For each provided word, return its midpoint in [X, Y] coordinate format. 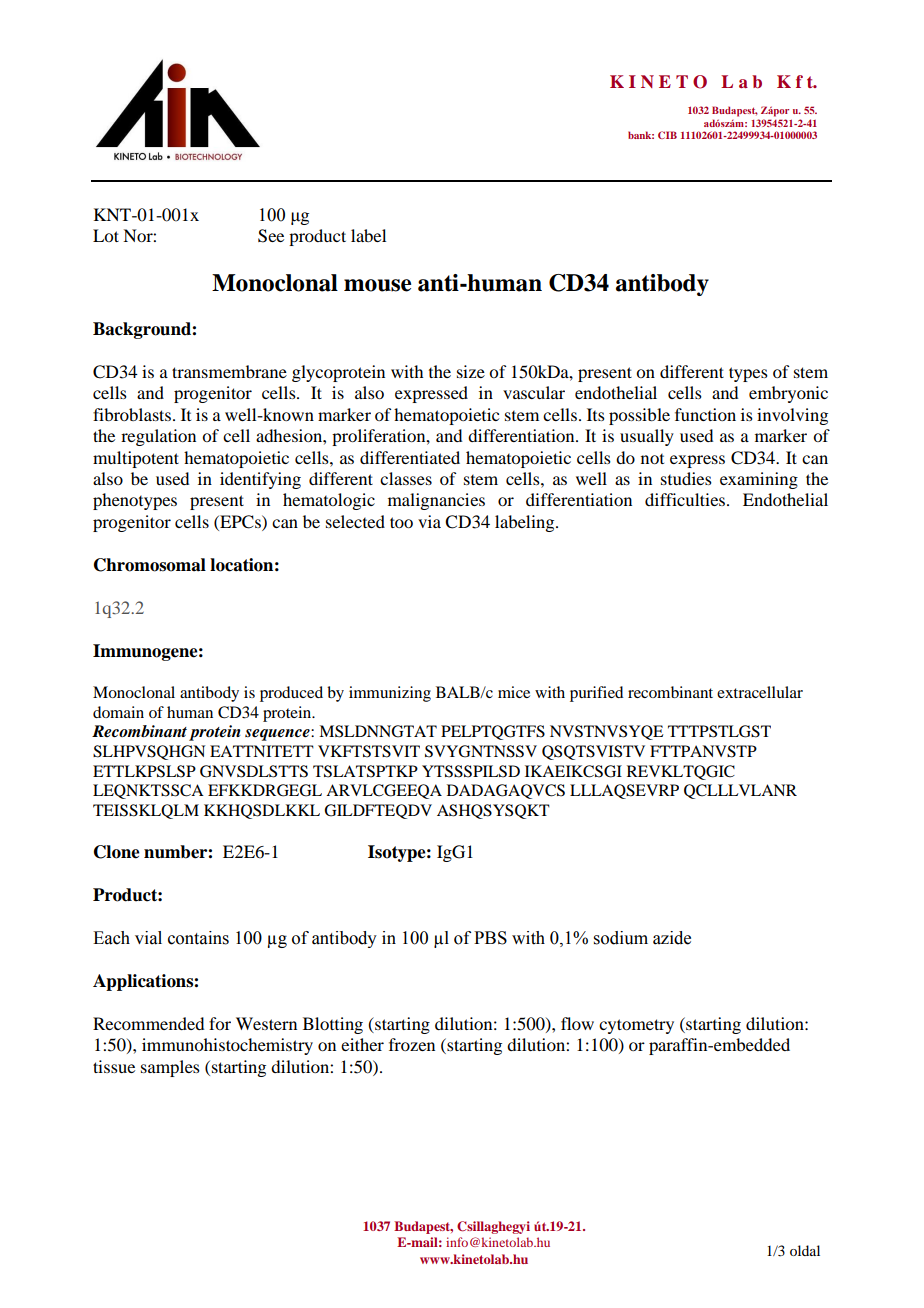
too [401, 522]
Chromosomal [150, 565]
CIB [667, 135]
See [271, 236]
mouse [377, 285]
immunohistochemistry [227, 1046]
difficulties [686, 499]
